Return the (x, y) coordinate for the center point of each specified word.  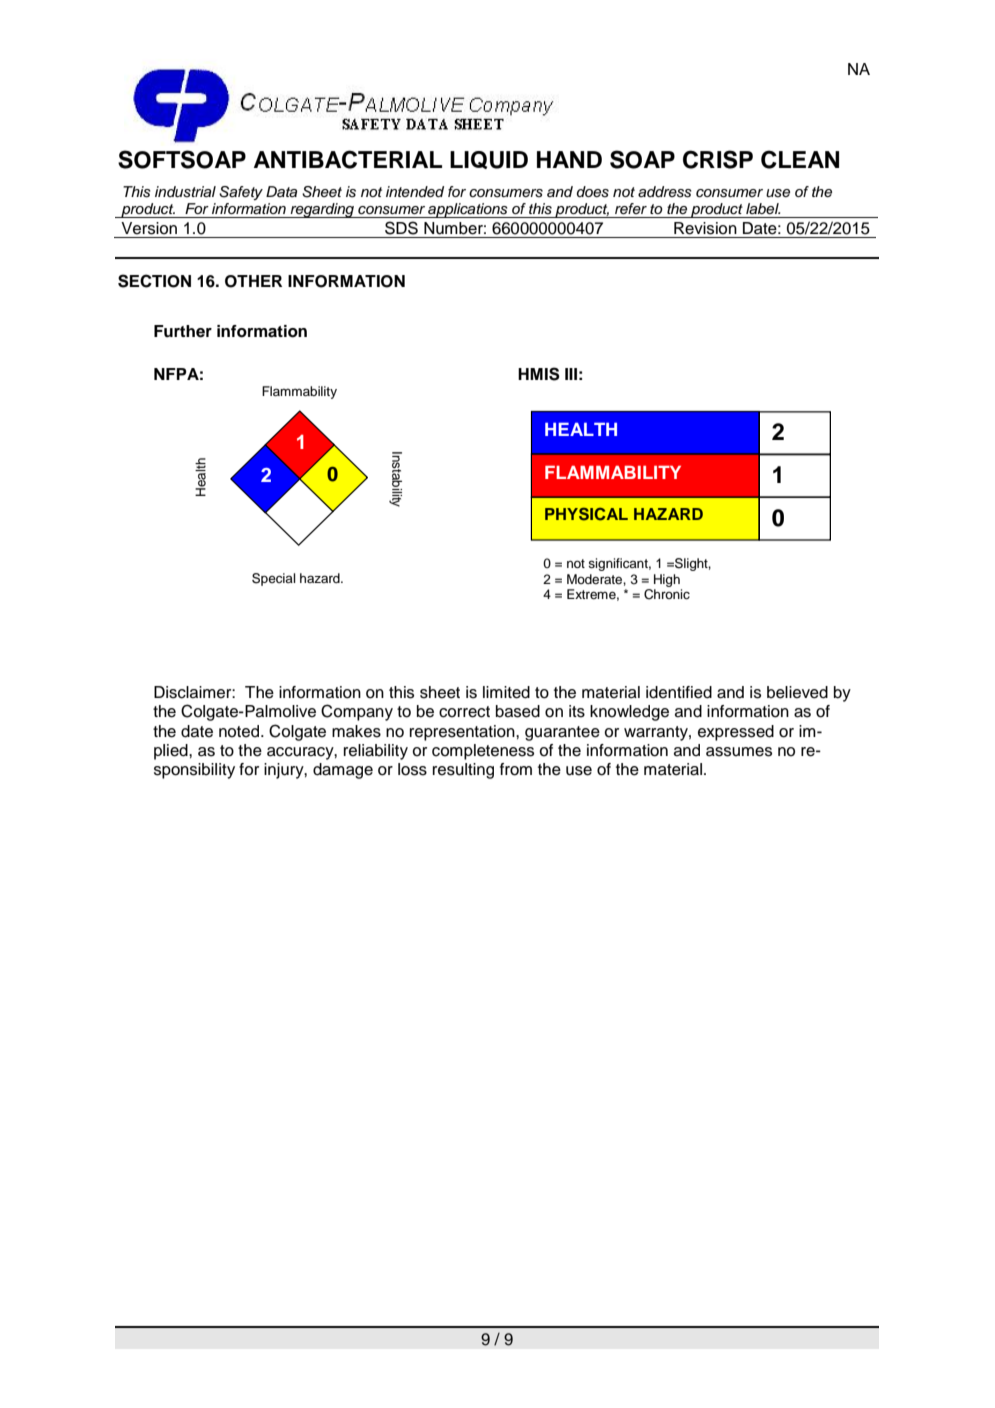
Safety (241, 193)
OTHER (253, 281)
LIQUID (489, 160)
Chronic (667, 594)
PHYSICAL (586, 514)
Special (274, 579)
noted (240, 731)
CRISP (718, 159)
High (667, 580)
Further (183, 331)
